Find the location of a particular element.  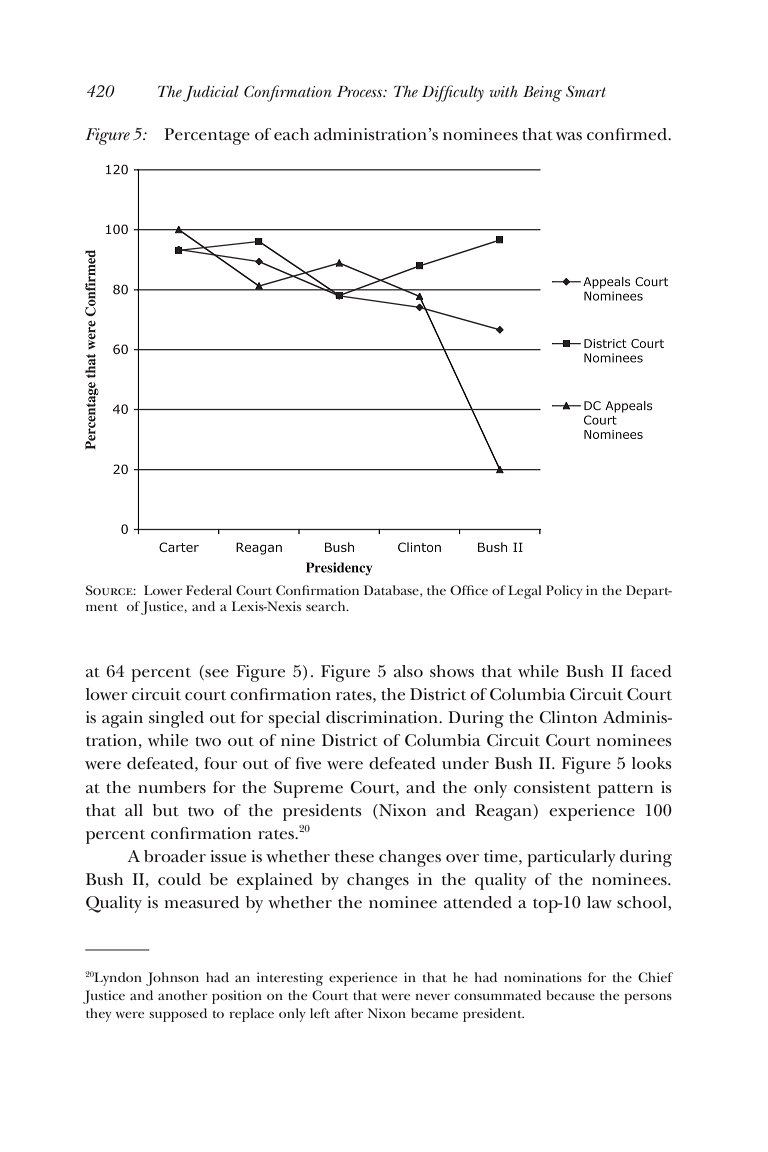

Judicial is located at coordinates (210, 94).
